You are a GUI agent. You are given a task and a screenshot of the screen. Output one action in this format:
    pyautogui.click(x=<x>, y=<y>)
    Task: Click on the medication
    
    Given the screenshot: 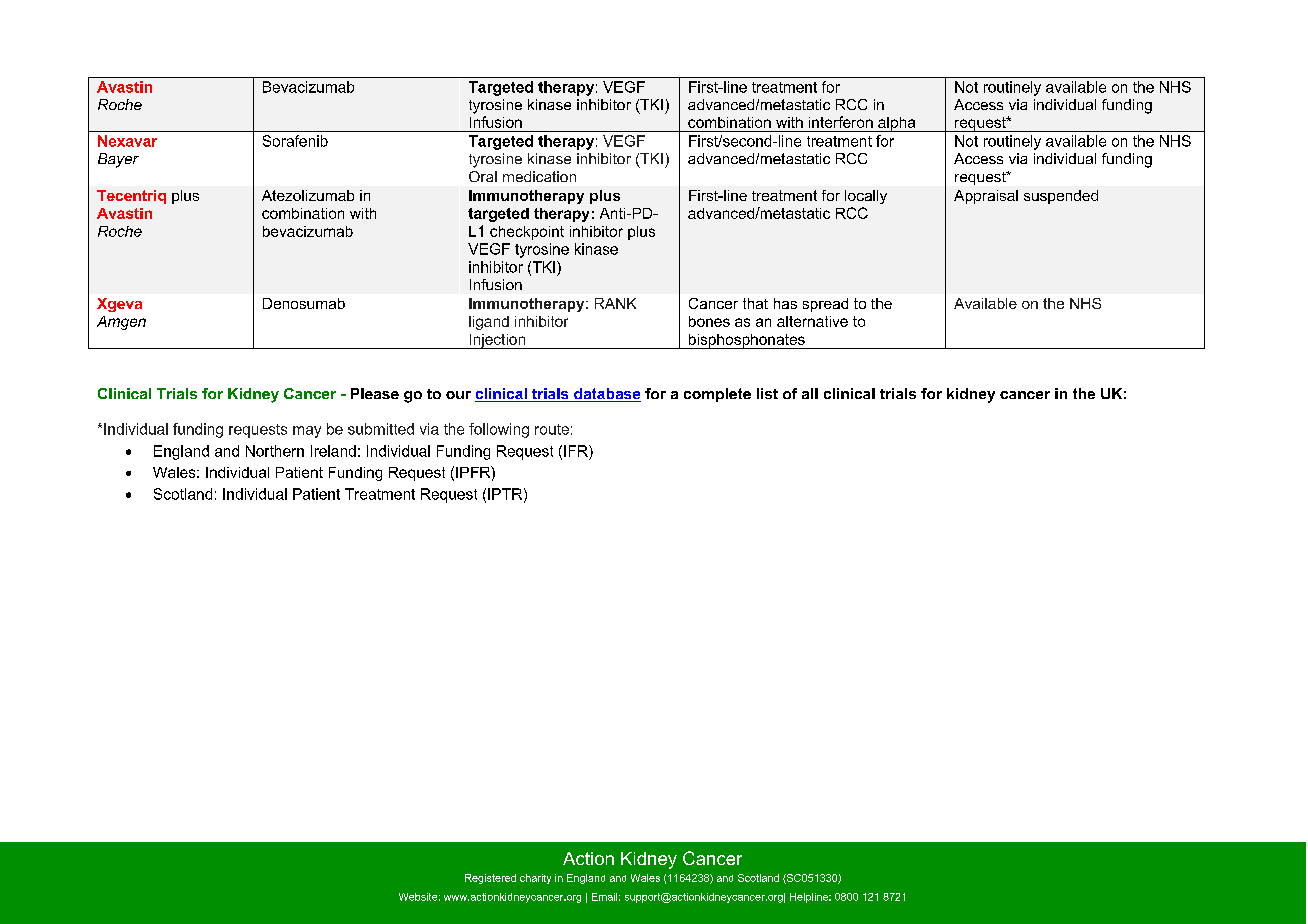 What is the action you would take?
    pyautogui.click(x=539, y=176)
